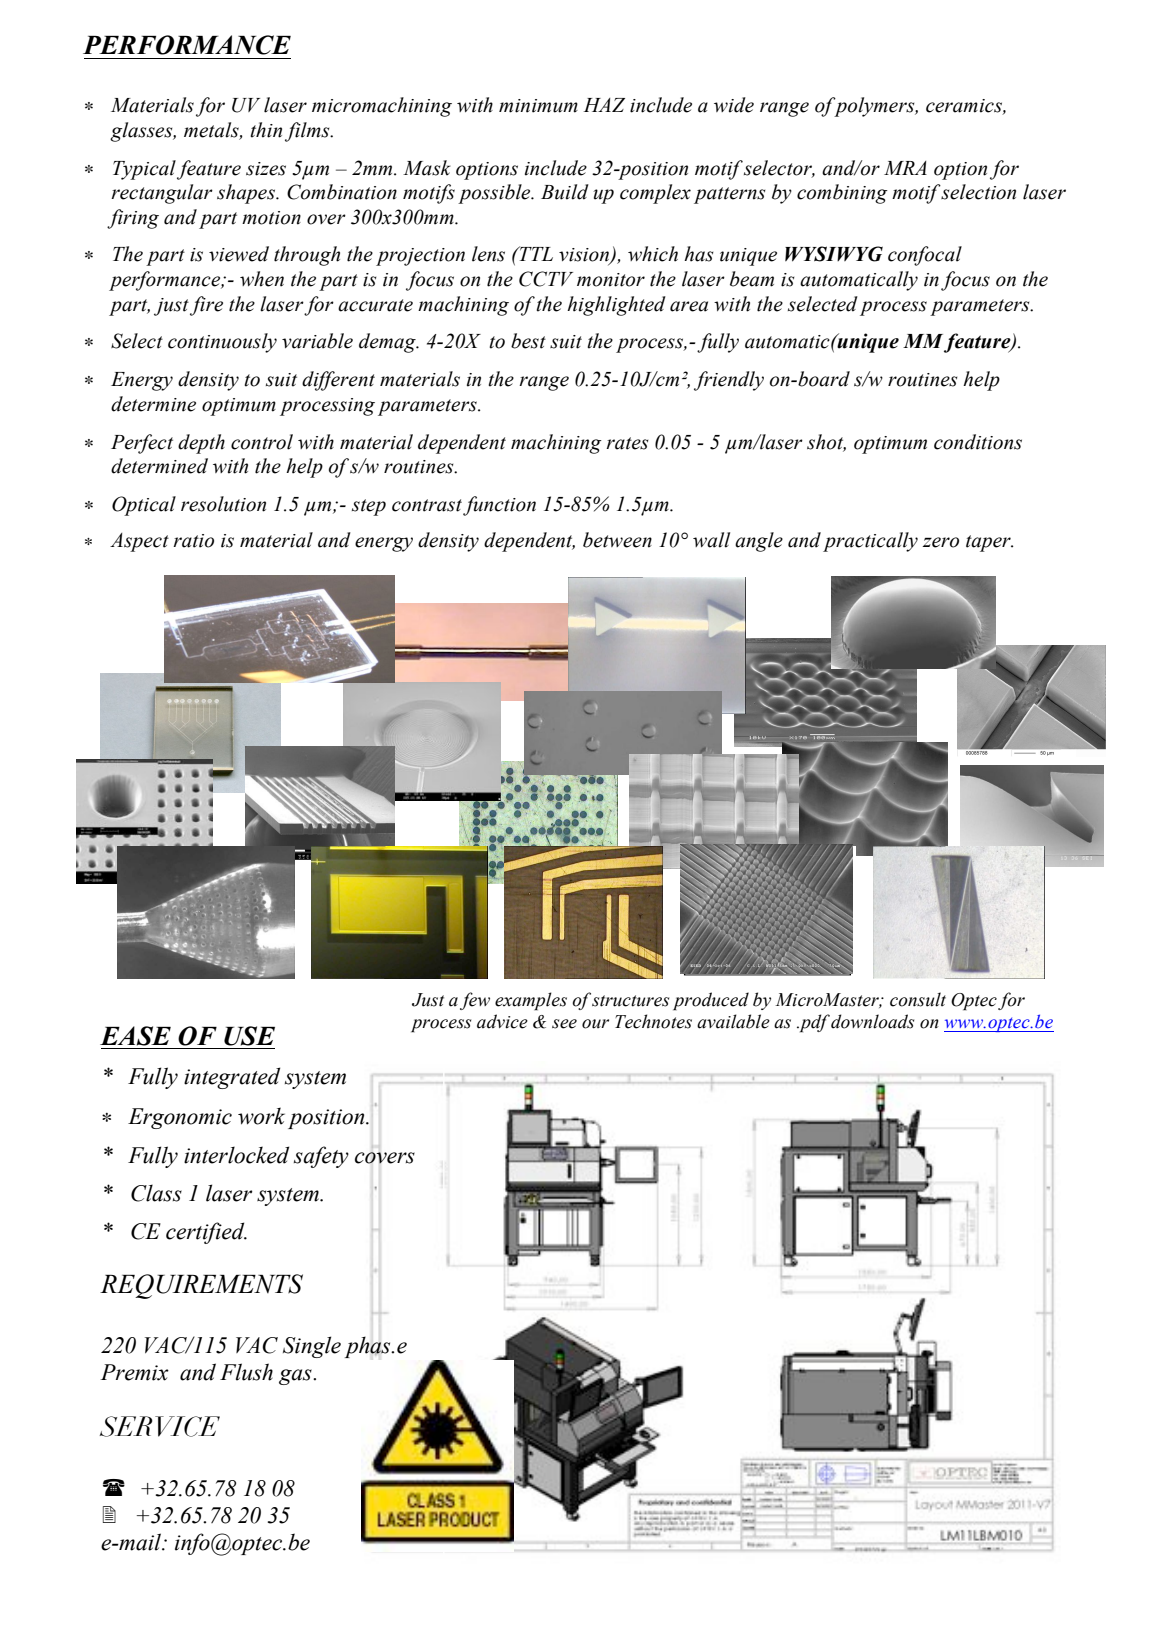  Describe the element at coordinates (249, 1036) in the screenshot. I see `USE` at that location.
